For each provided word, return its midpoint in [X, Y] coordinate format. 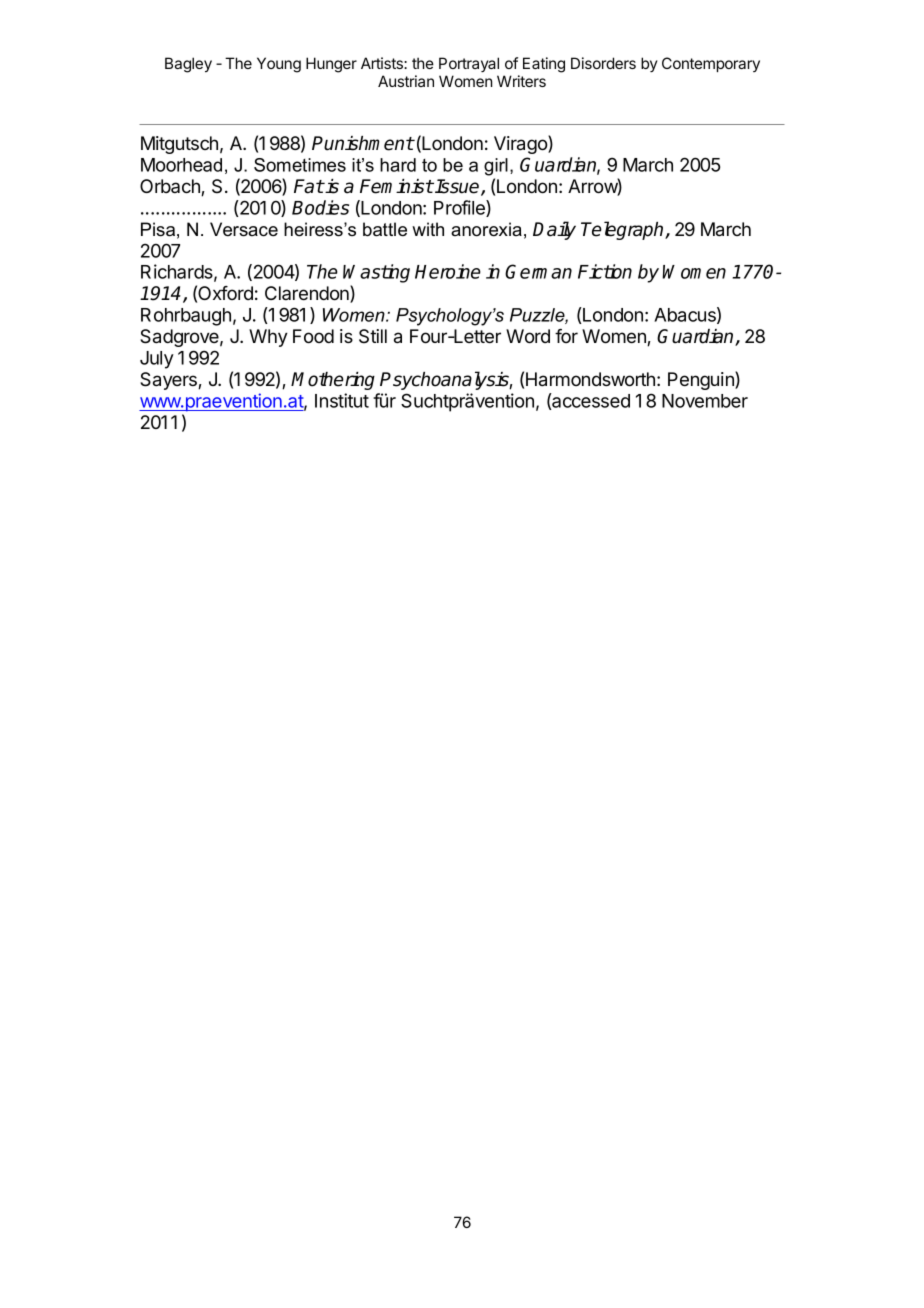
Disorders [603, 63]
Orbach [171, 187]
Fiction [605, 271]
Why [268, 338]
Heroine [448, 271]
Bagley [188, 65]
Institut [342, 400]
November [705, 401]
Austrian [406, 81]
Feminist [397, 186]
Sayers [169, 381]
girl [496, 167]
